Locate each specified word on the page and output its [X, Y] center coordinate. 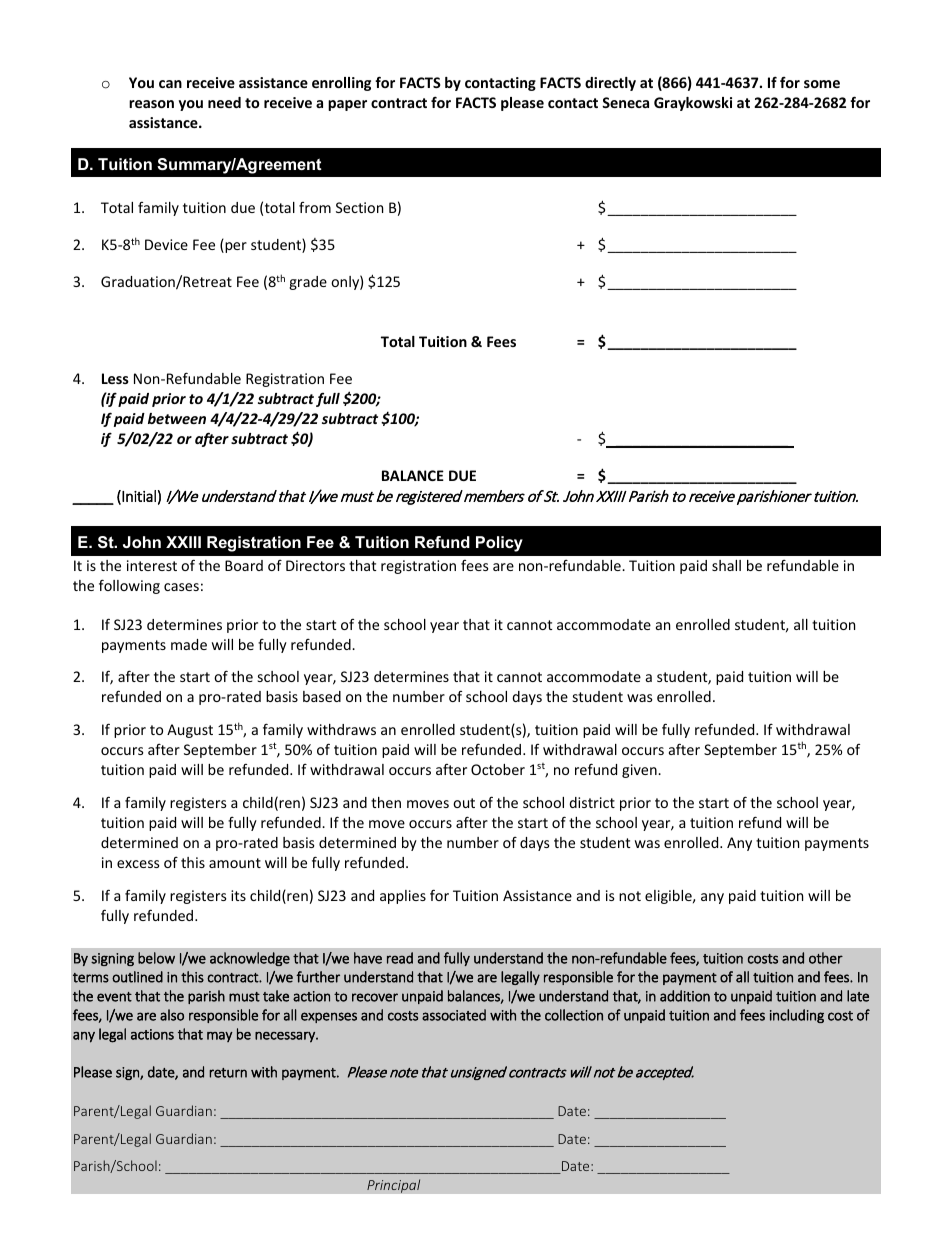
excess [138, 864]
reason [151, 104]
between [177, 418]
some [822, 84]
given [640, 771]
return [228, 1073]
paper [347, 105]
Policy [499, 544]
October [498, 769]
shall [726, 565]
